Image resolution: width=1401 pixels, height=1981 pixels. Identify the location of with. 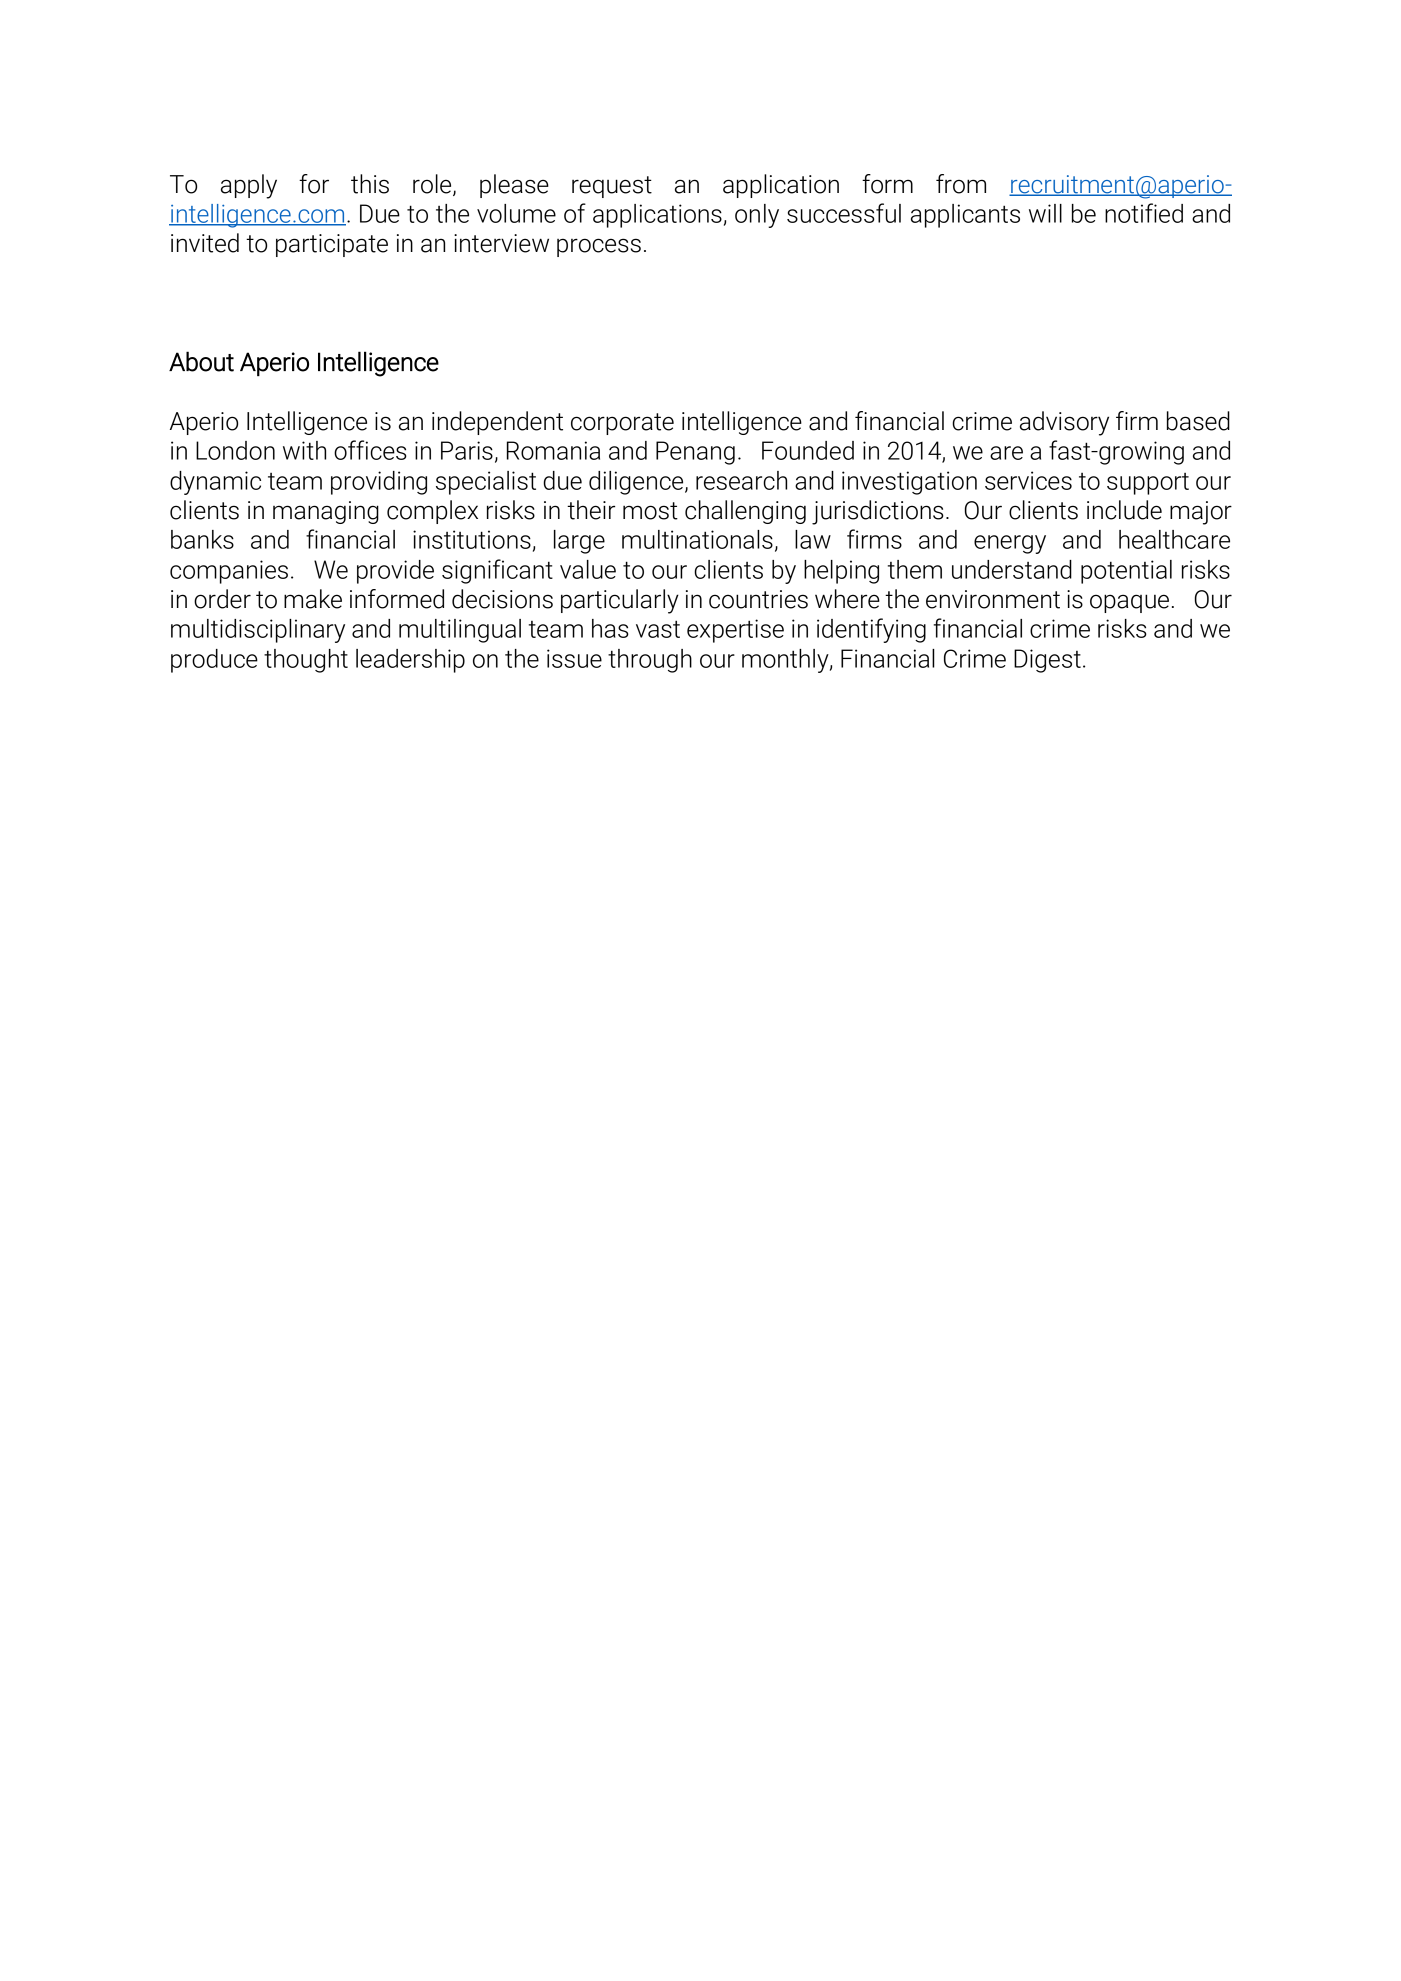
(304, 450).
